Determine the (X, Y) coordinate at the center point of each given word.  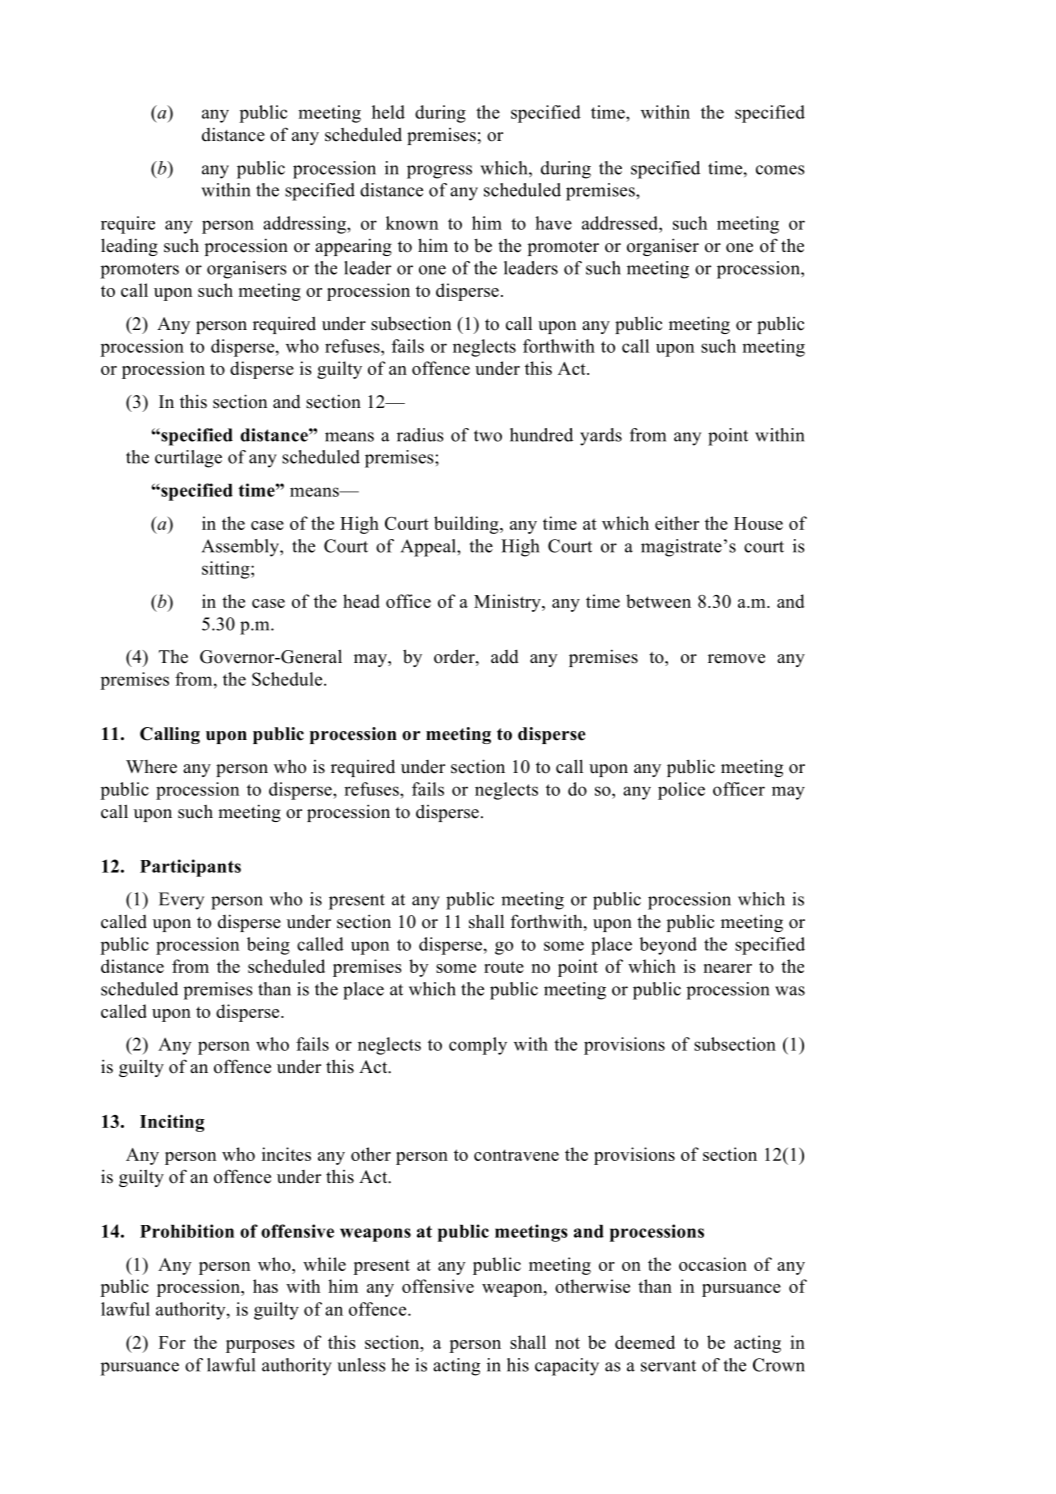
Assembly (241, 548)
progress (439, 172)
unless (361, 1365)
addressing (305, 225)
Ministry (508, 603)
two (488, 436)
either (677, 523)
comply (478, 1046)
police (681, 791)
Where (151, 767)
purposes (260, 1346)
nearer (728, 968)
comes (780, 170)
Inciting (172, 1123)
